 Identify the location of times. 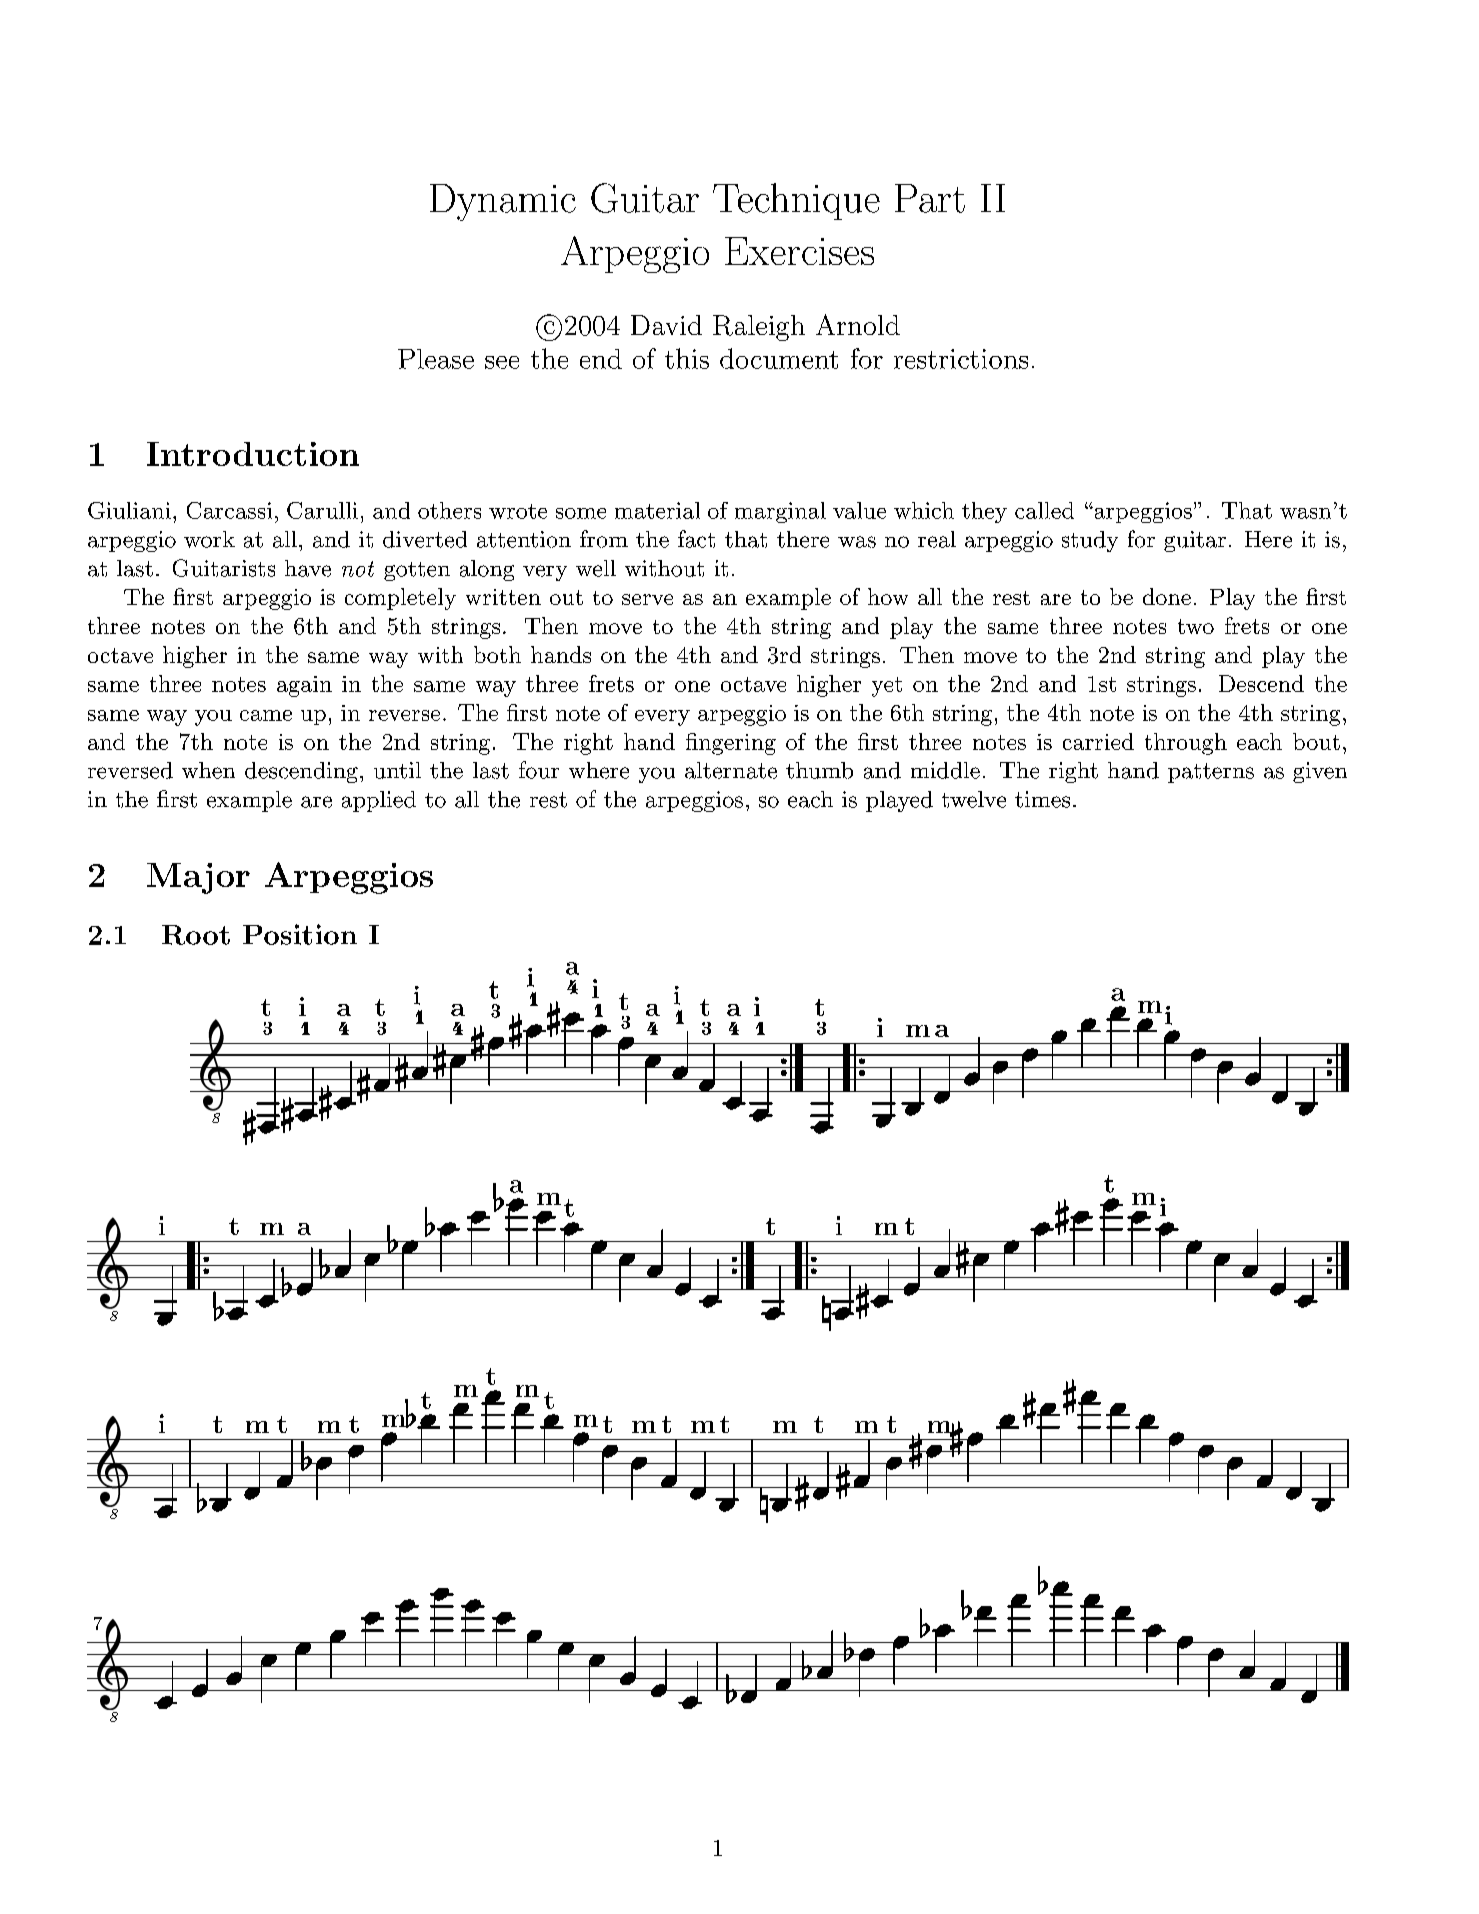
(1042, 799).
